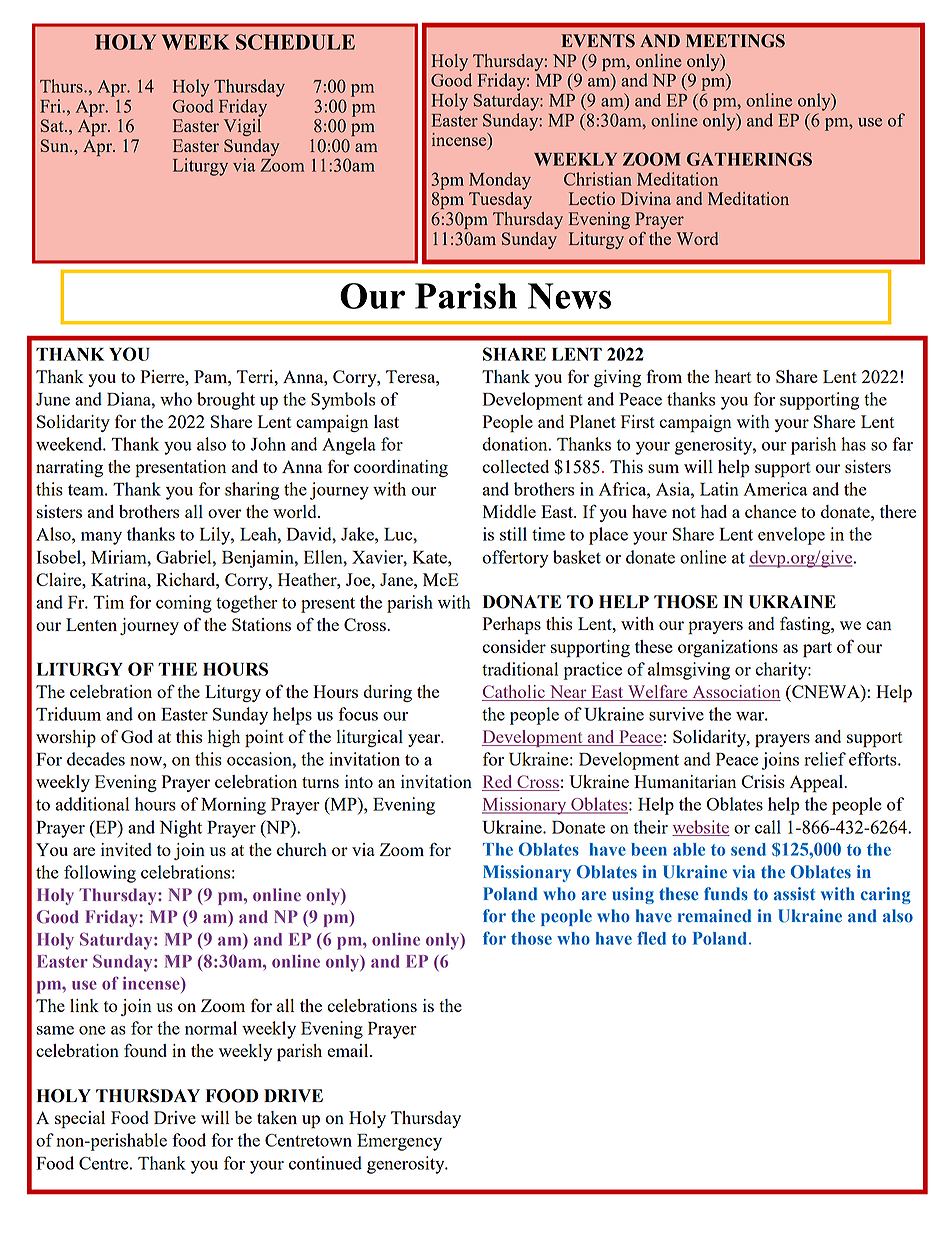 The image size is (952, 1233). What do you see at coordinates (242, 126) in the screenshot?
I see `Vigil` at bounding box center [242, 126].
